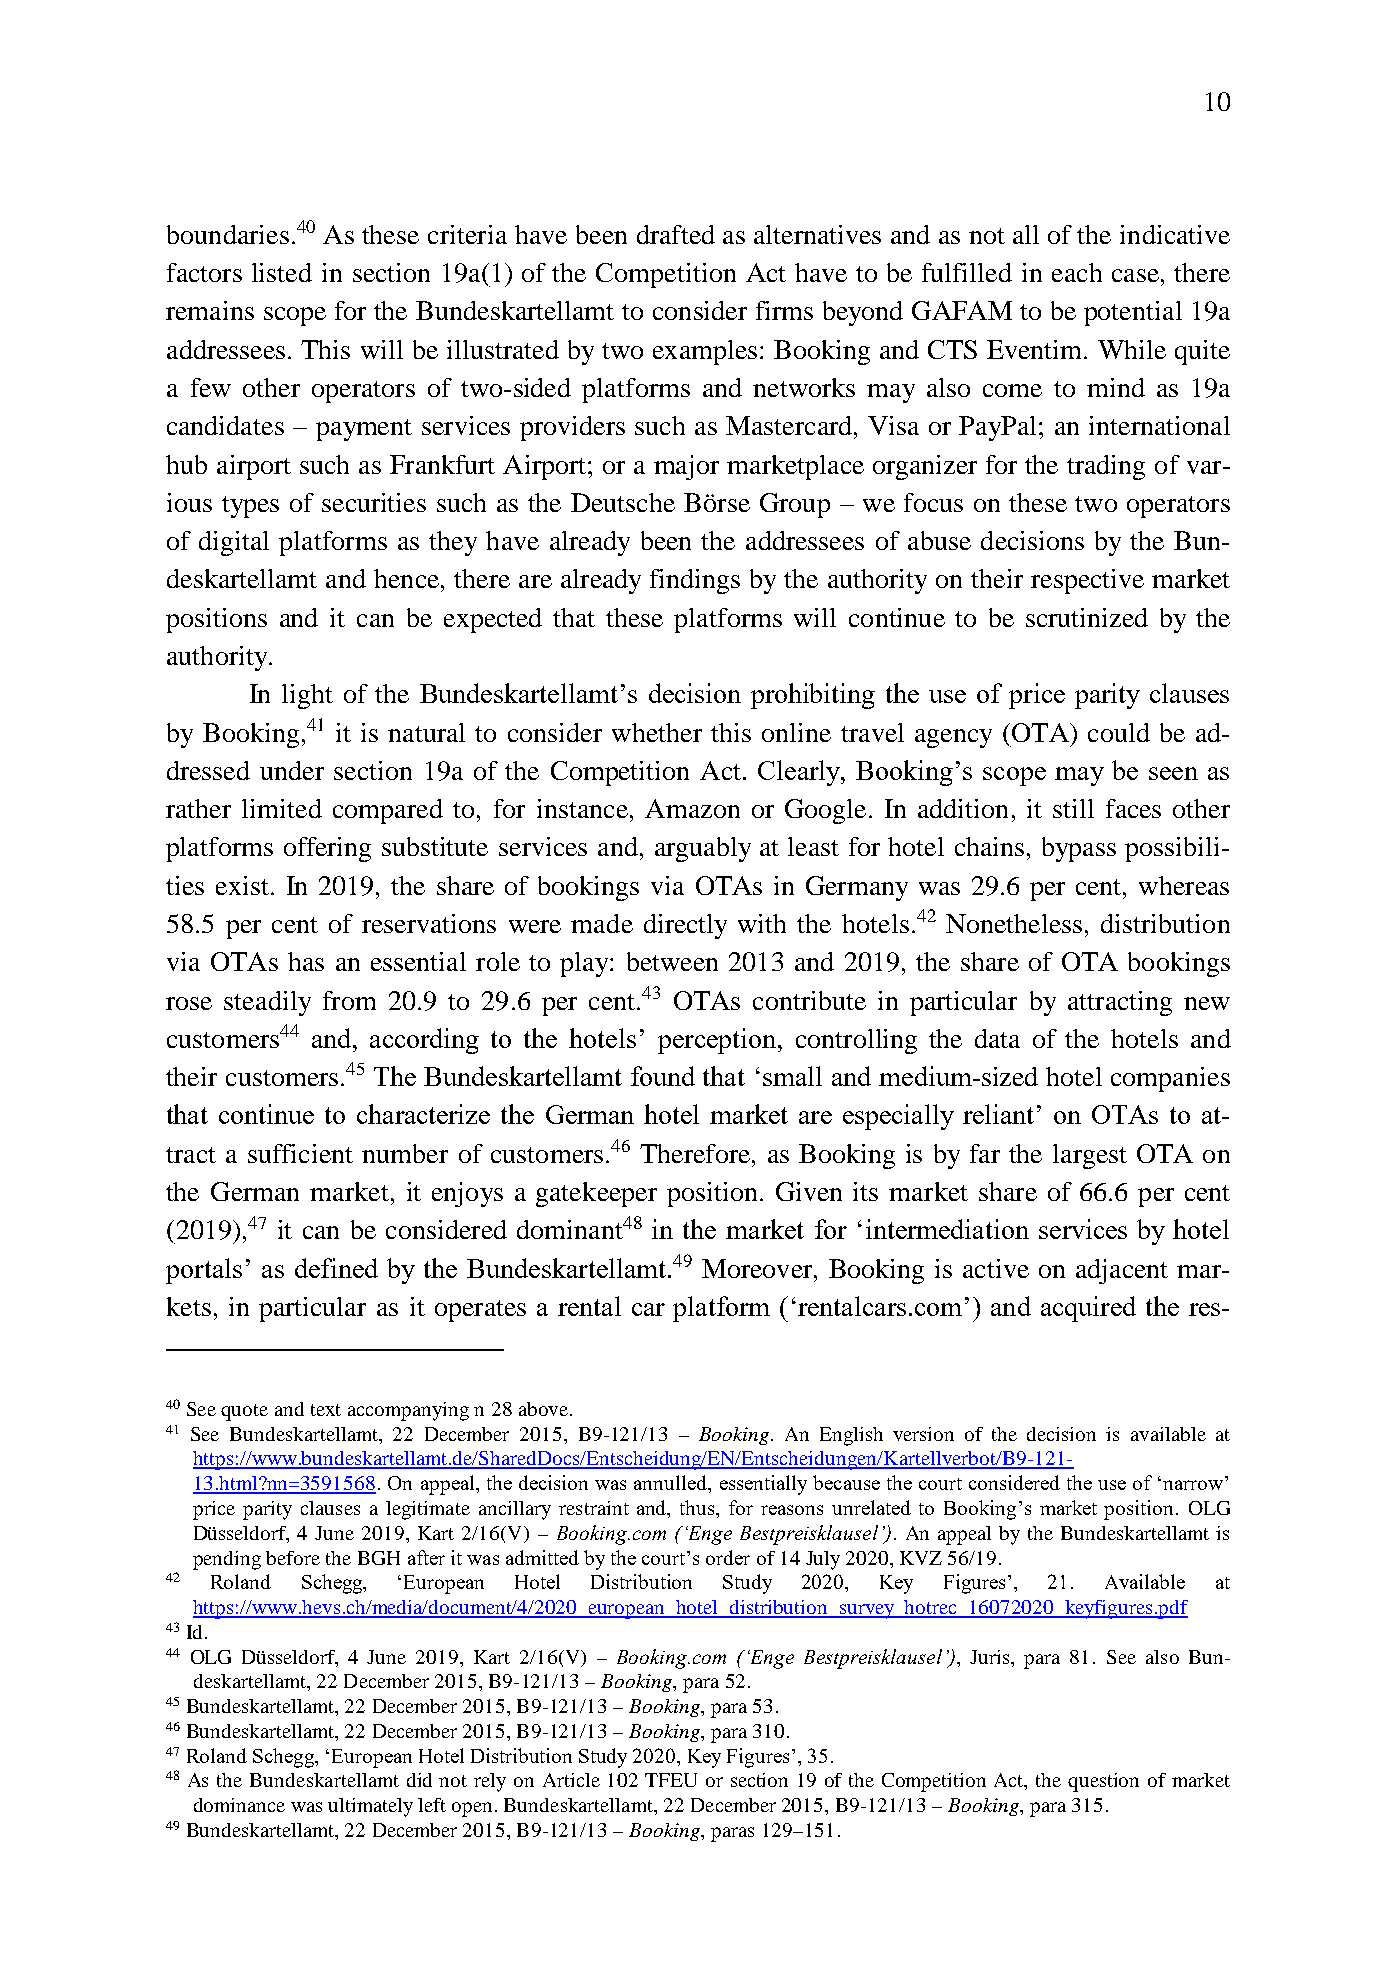 The width and height of the page is (1397, 1975). Describe the element at coordinates (571, 1780) in the page. I see `Article` at that location.
